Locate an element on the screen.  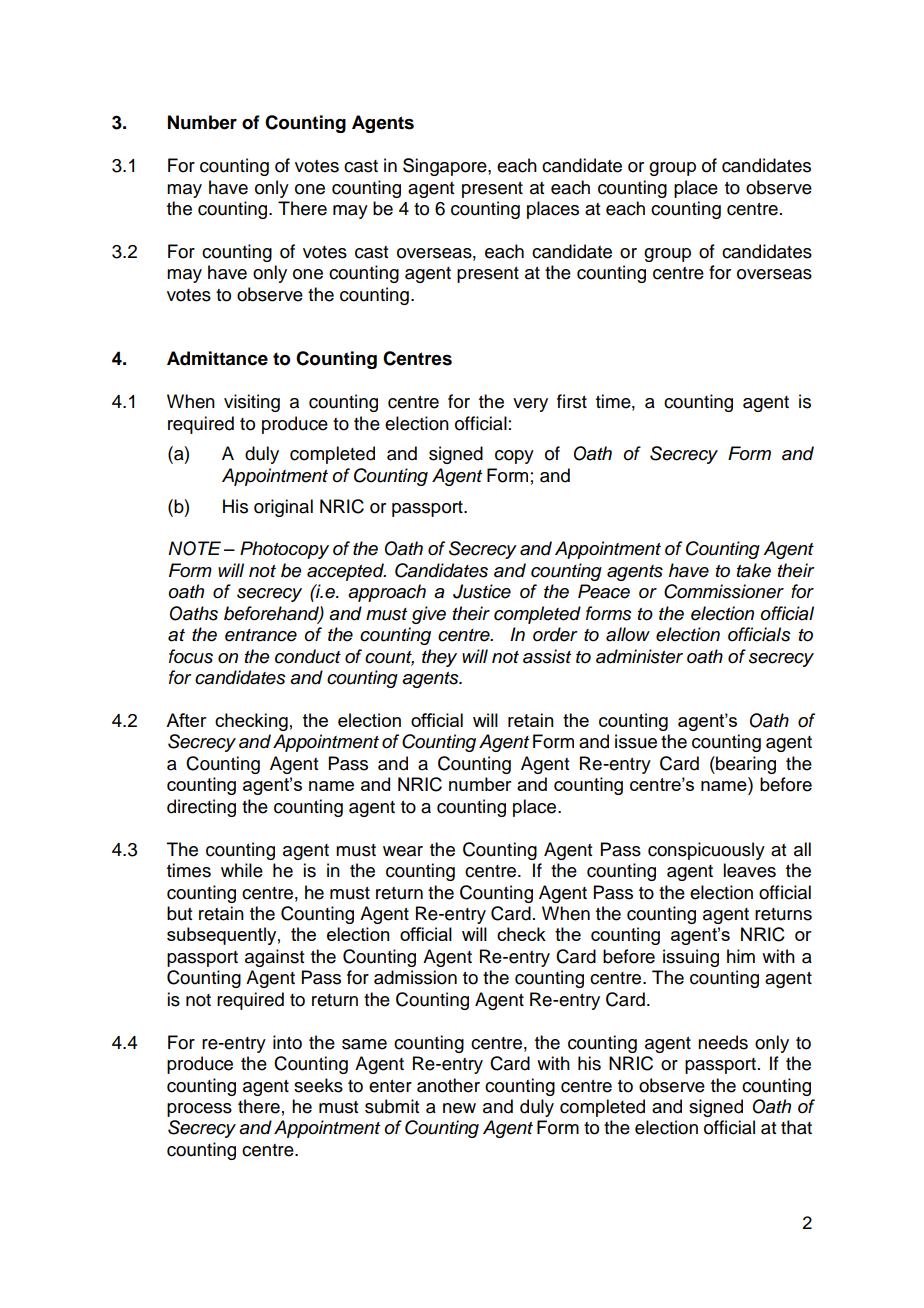
take is located at coordinates (754, 570).
